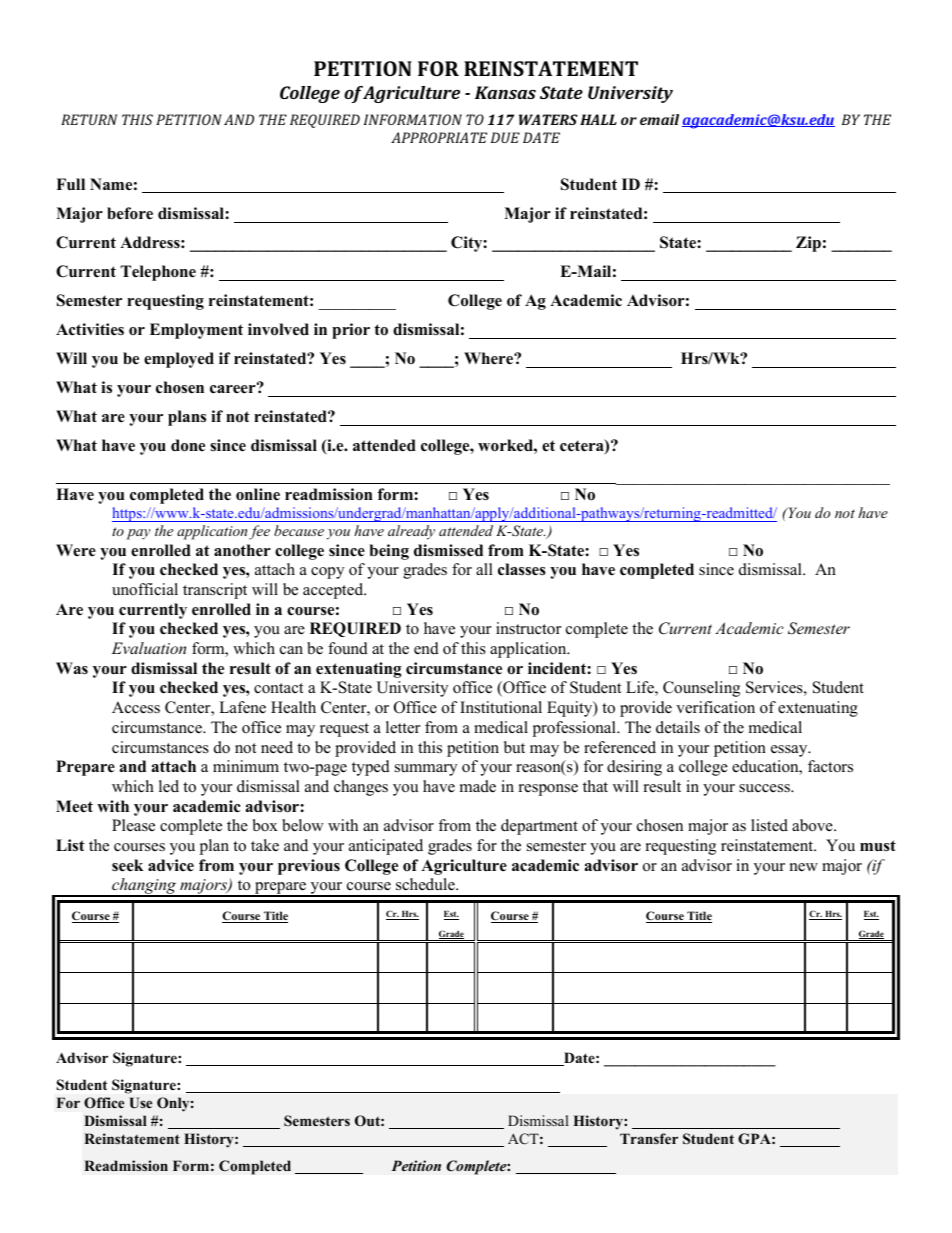  I want to click on HALL, so click(598, 119).
